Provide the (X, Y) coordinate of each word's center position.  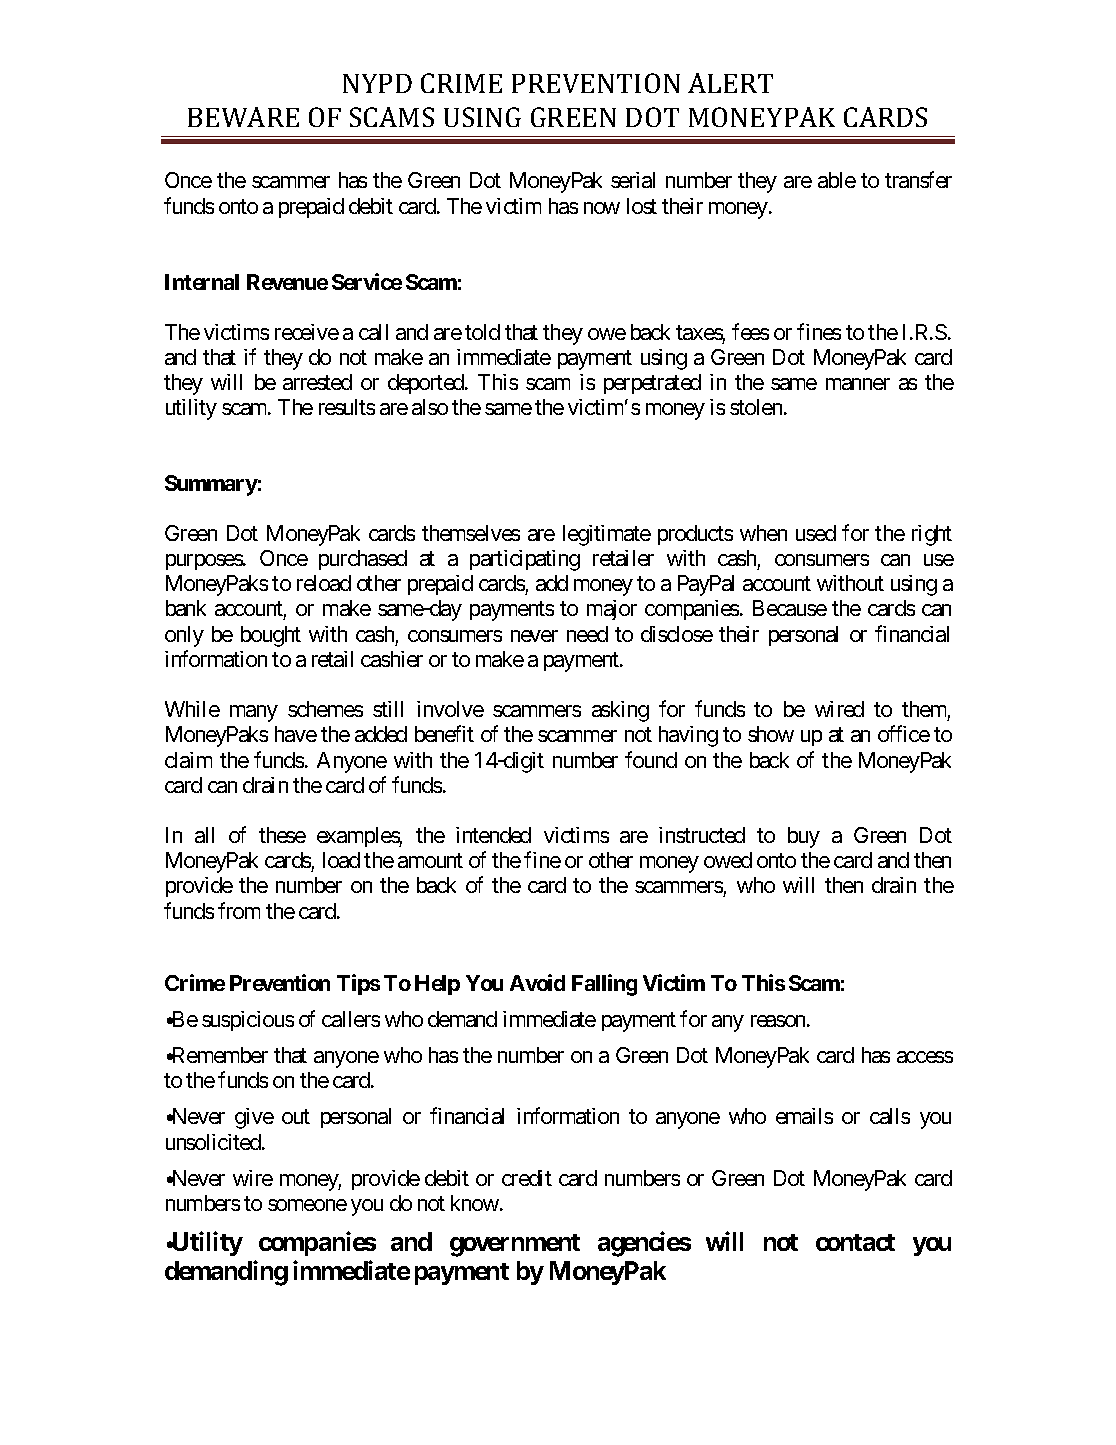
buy (804, 837)
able (837, 180)
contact (855, 1242)
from (239, 910)
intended (493, 835)
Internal (202, 282)
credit (527, 1178)
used (816, 533)
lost (642, 206)
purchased (363, 560)
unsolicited (213, 1142)
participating (525, 560)
